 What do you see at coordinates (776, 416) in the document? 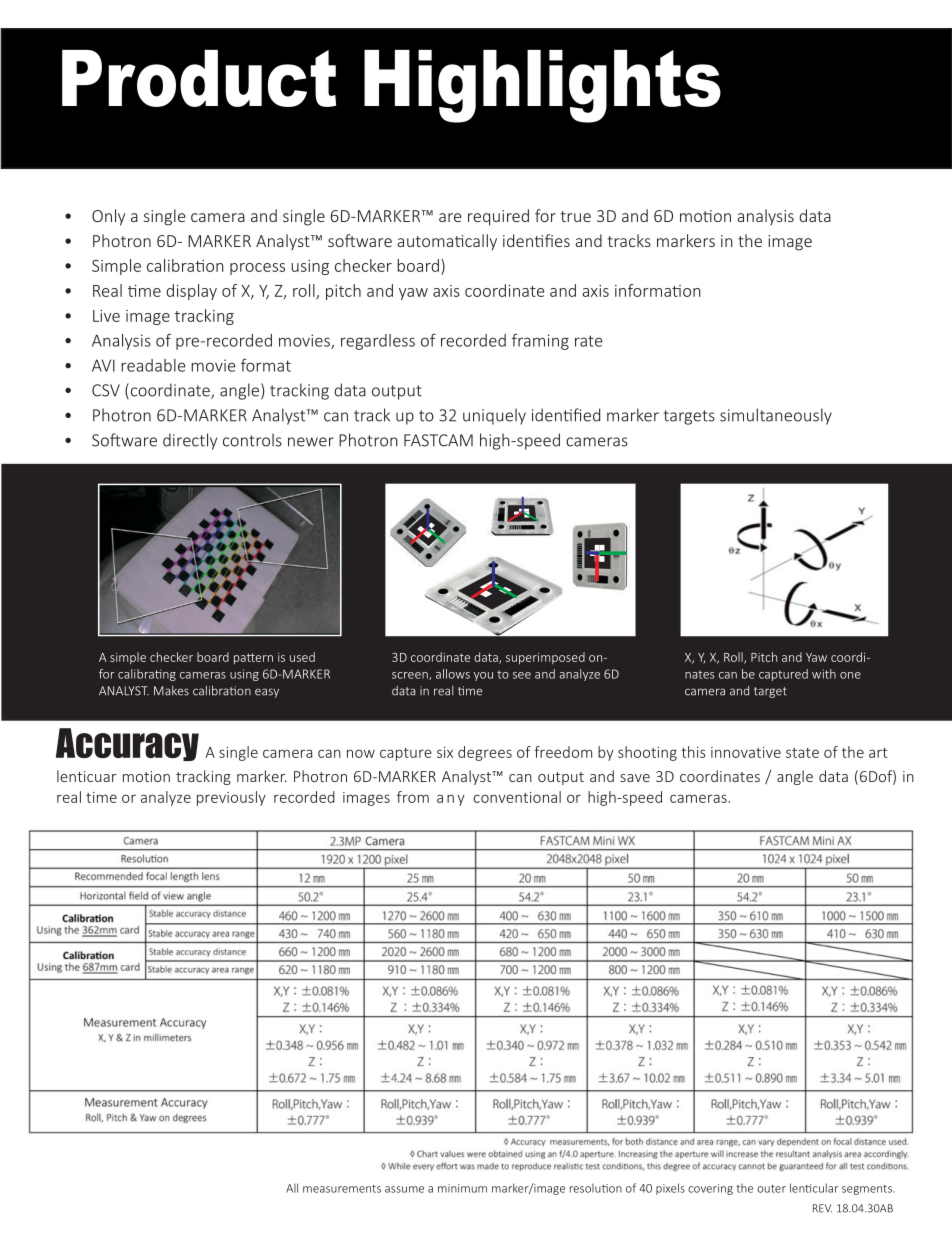
I see `simultaneously` at bounding box center [776, 416].
